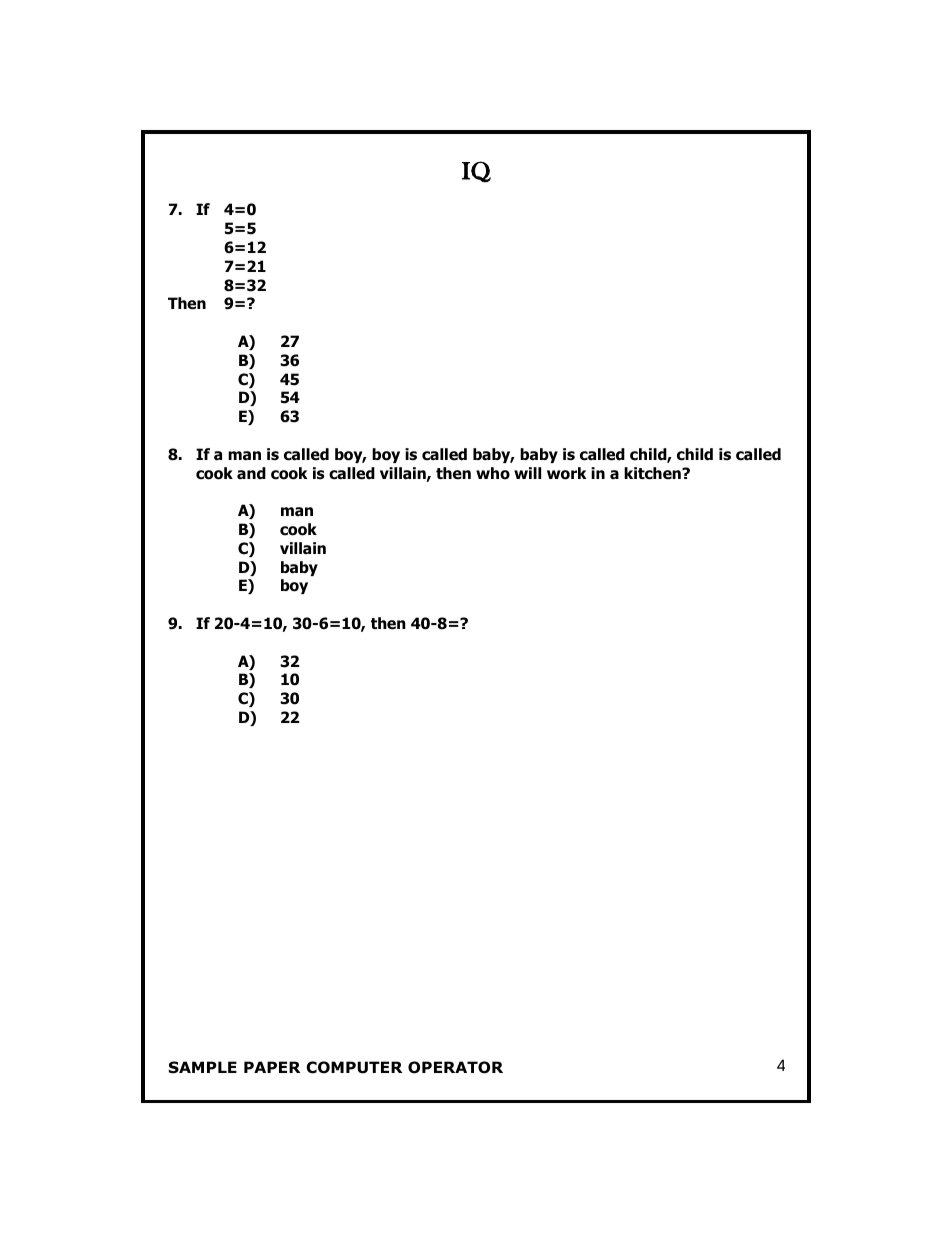  I want to click on PAPER, so click(272, 1067).
